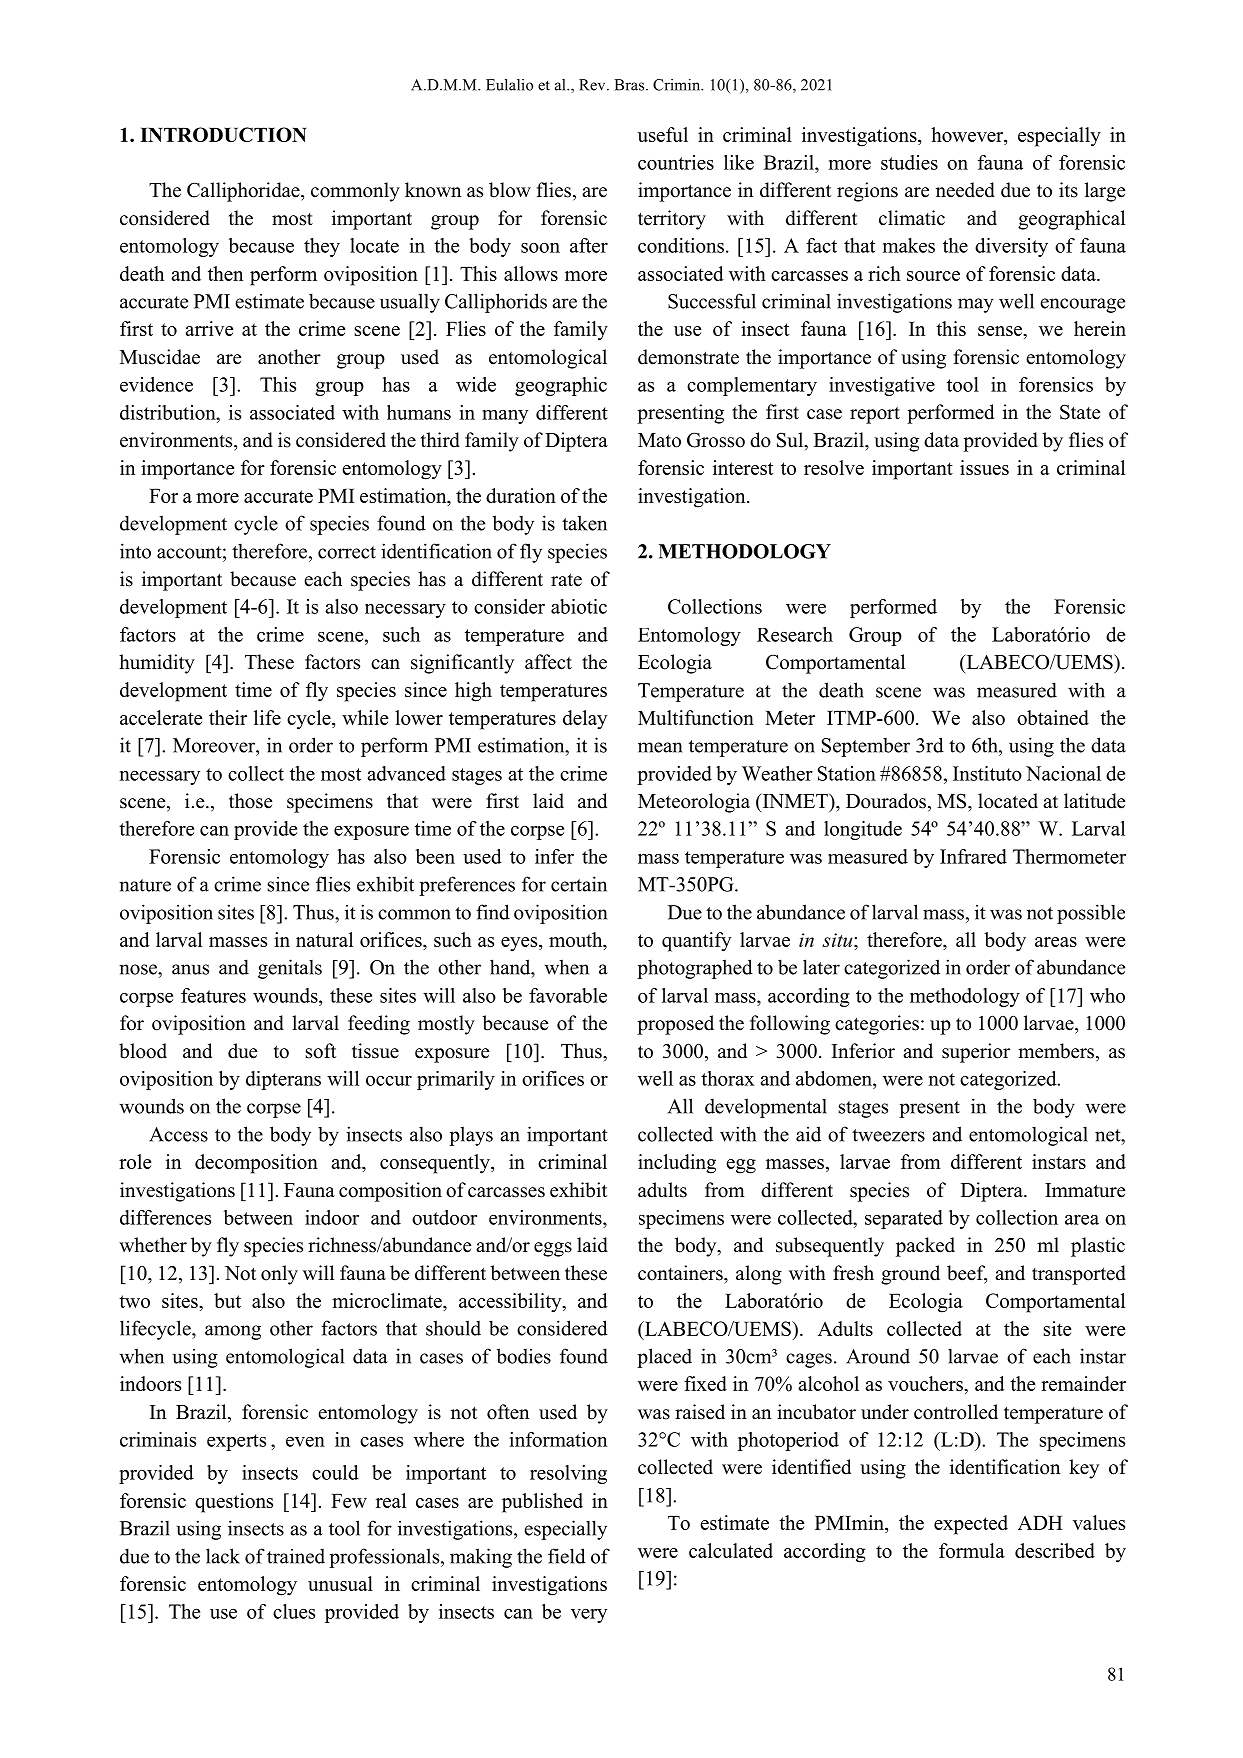 The height and width of the image is (1758, 1243). Describe the element at coordinates (321, 1051) in the image. I see `soft` at that location.
